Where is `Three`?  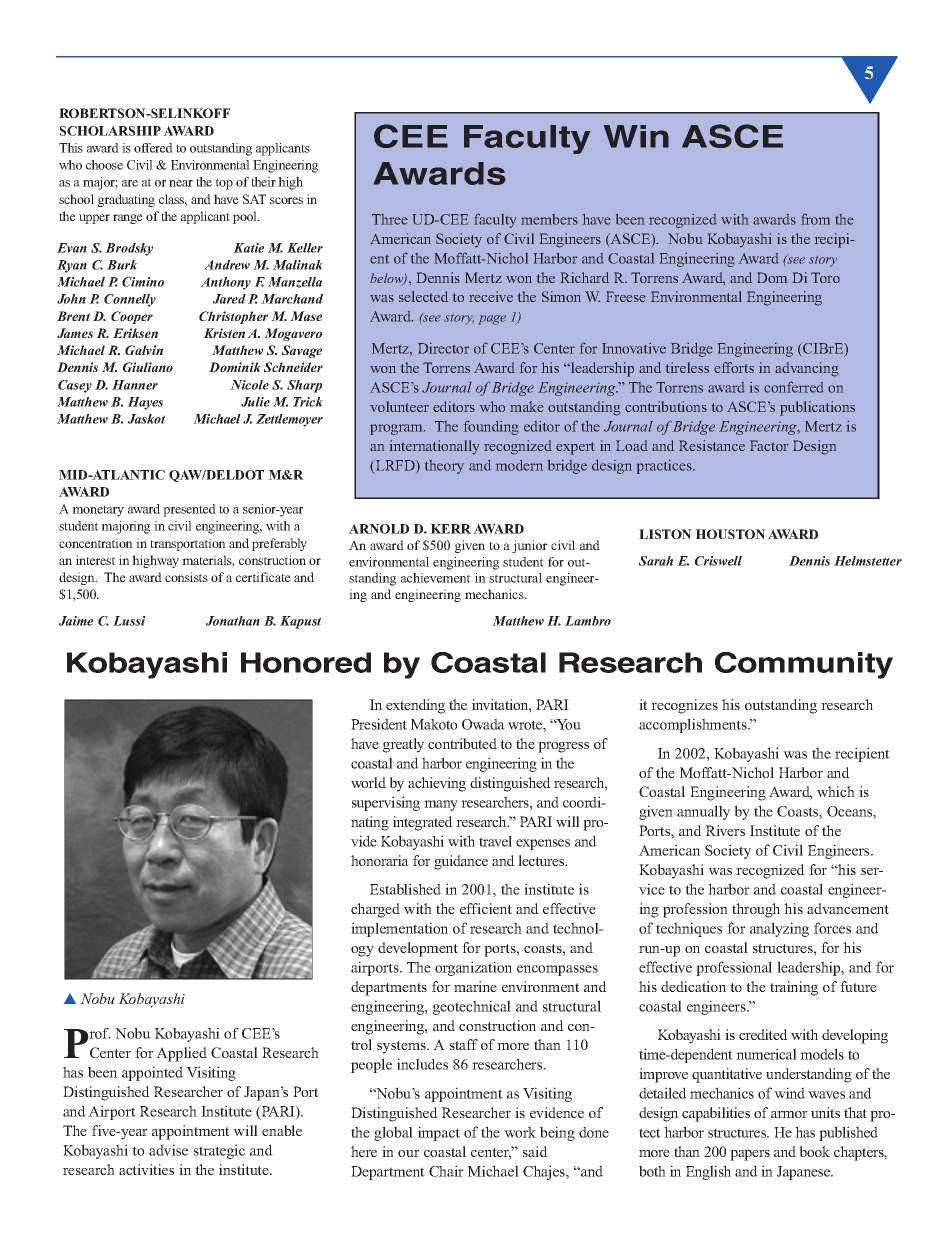
Three is located at coordinates (390, 219).
